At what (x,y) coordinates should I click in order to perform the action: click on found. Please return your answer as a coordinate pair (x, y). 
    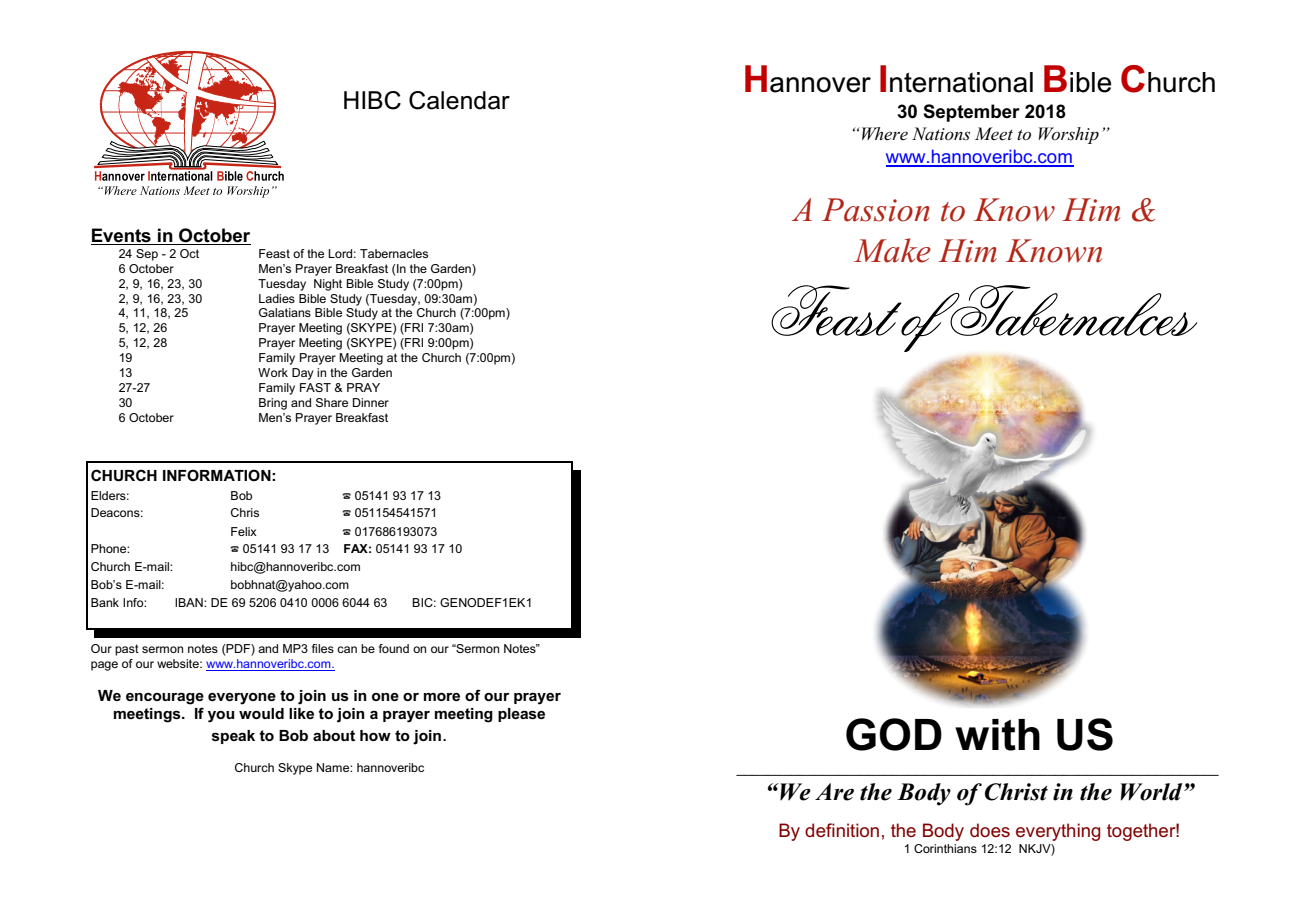
    Looking at the image, I should click on (394, 648).
